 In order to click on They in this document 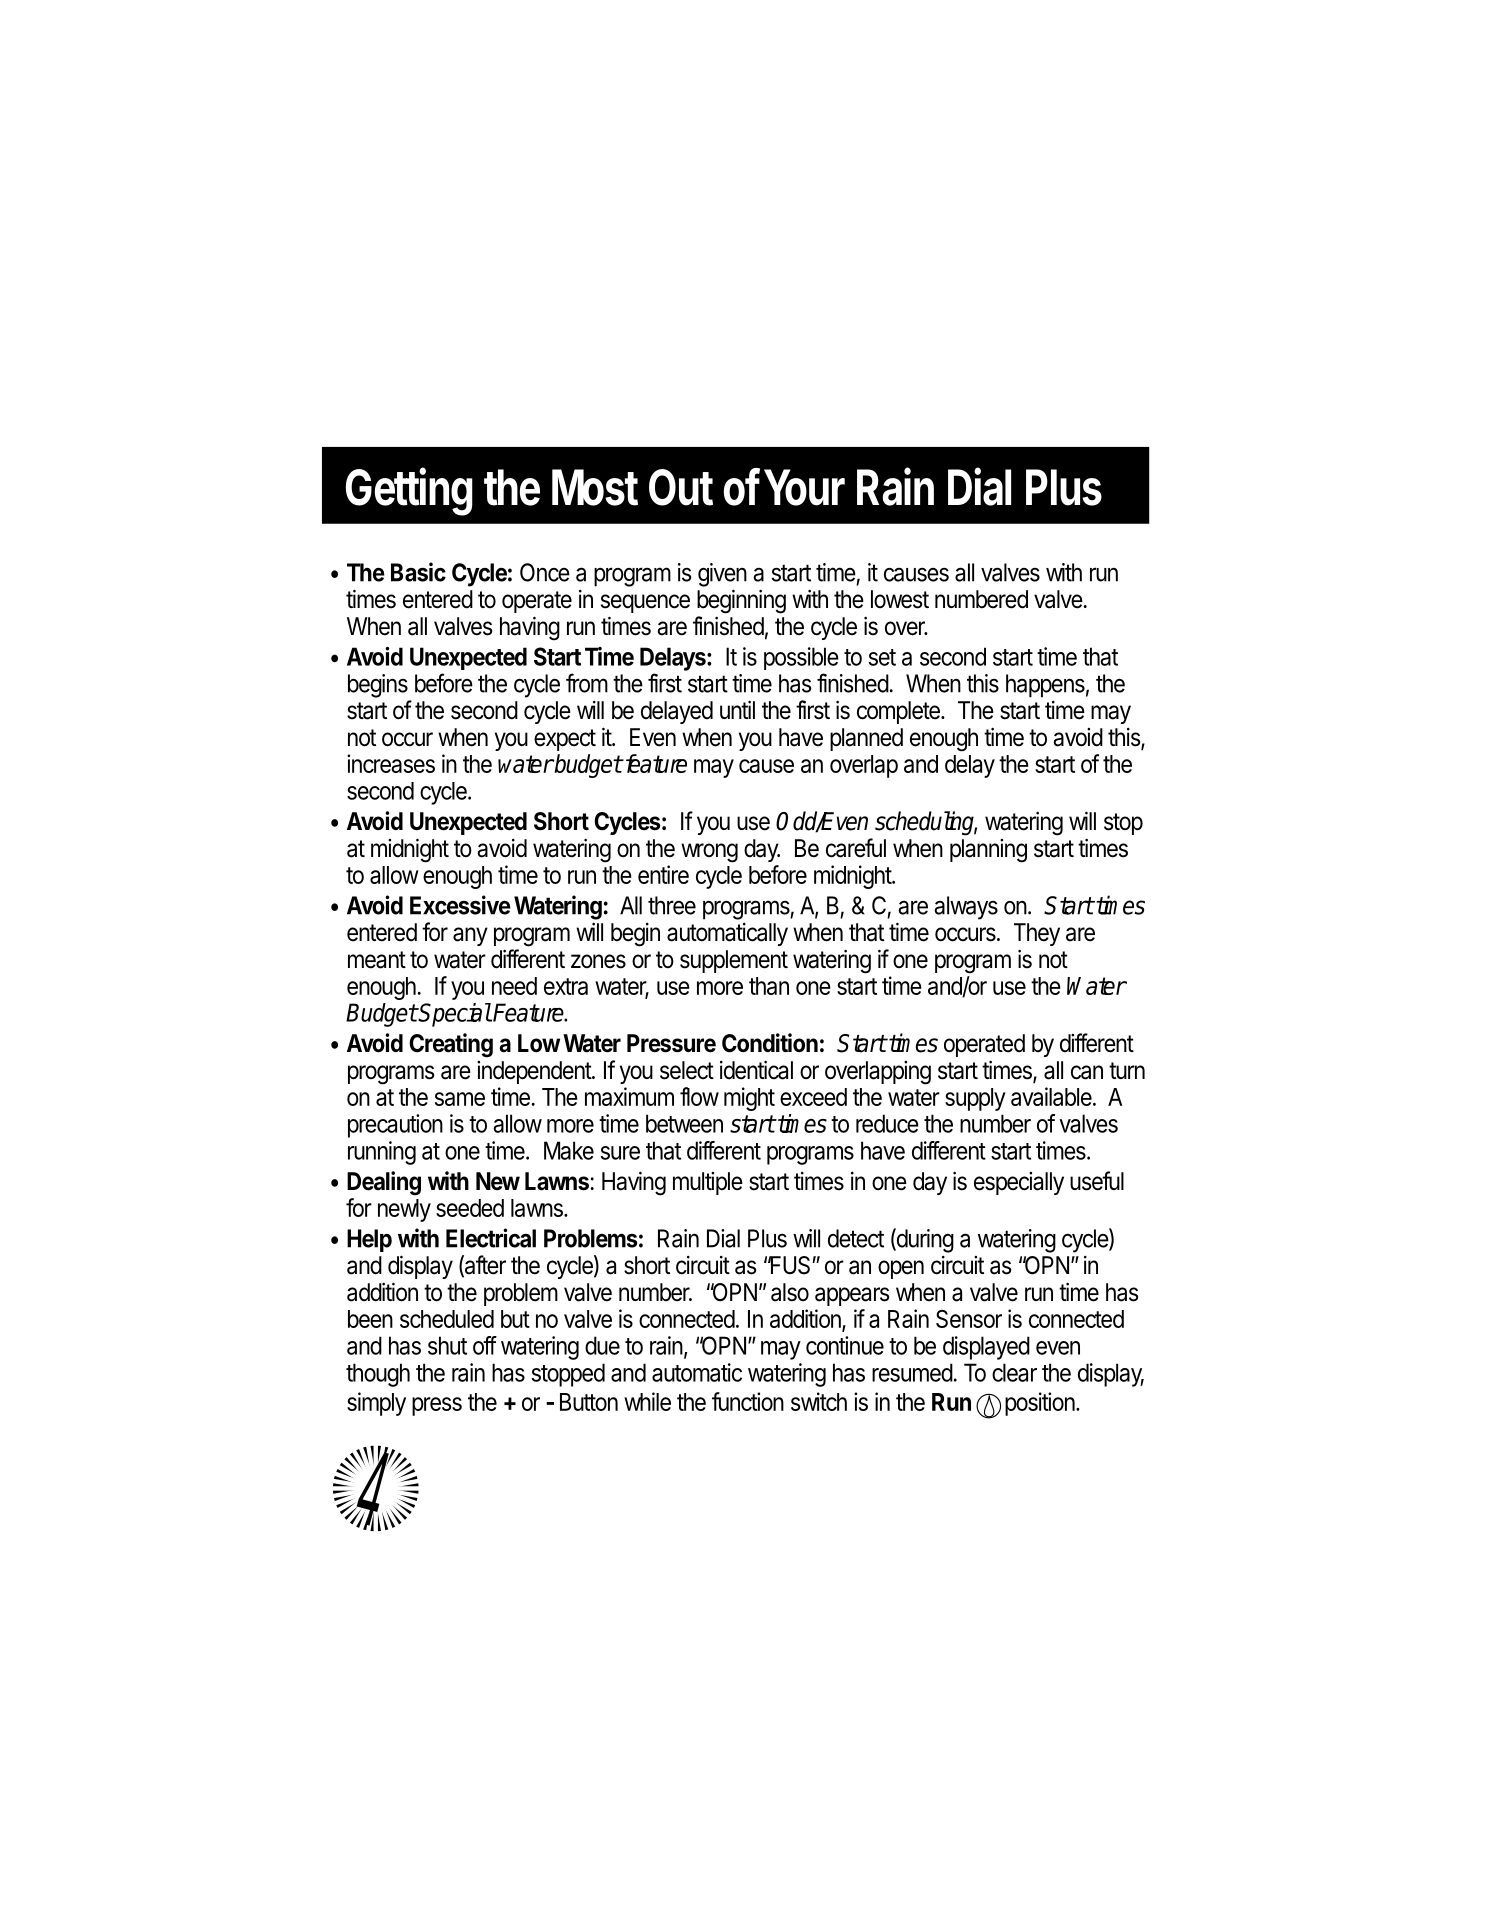, I will do `click(1037, 934)`.
